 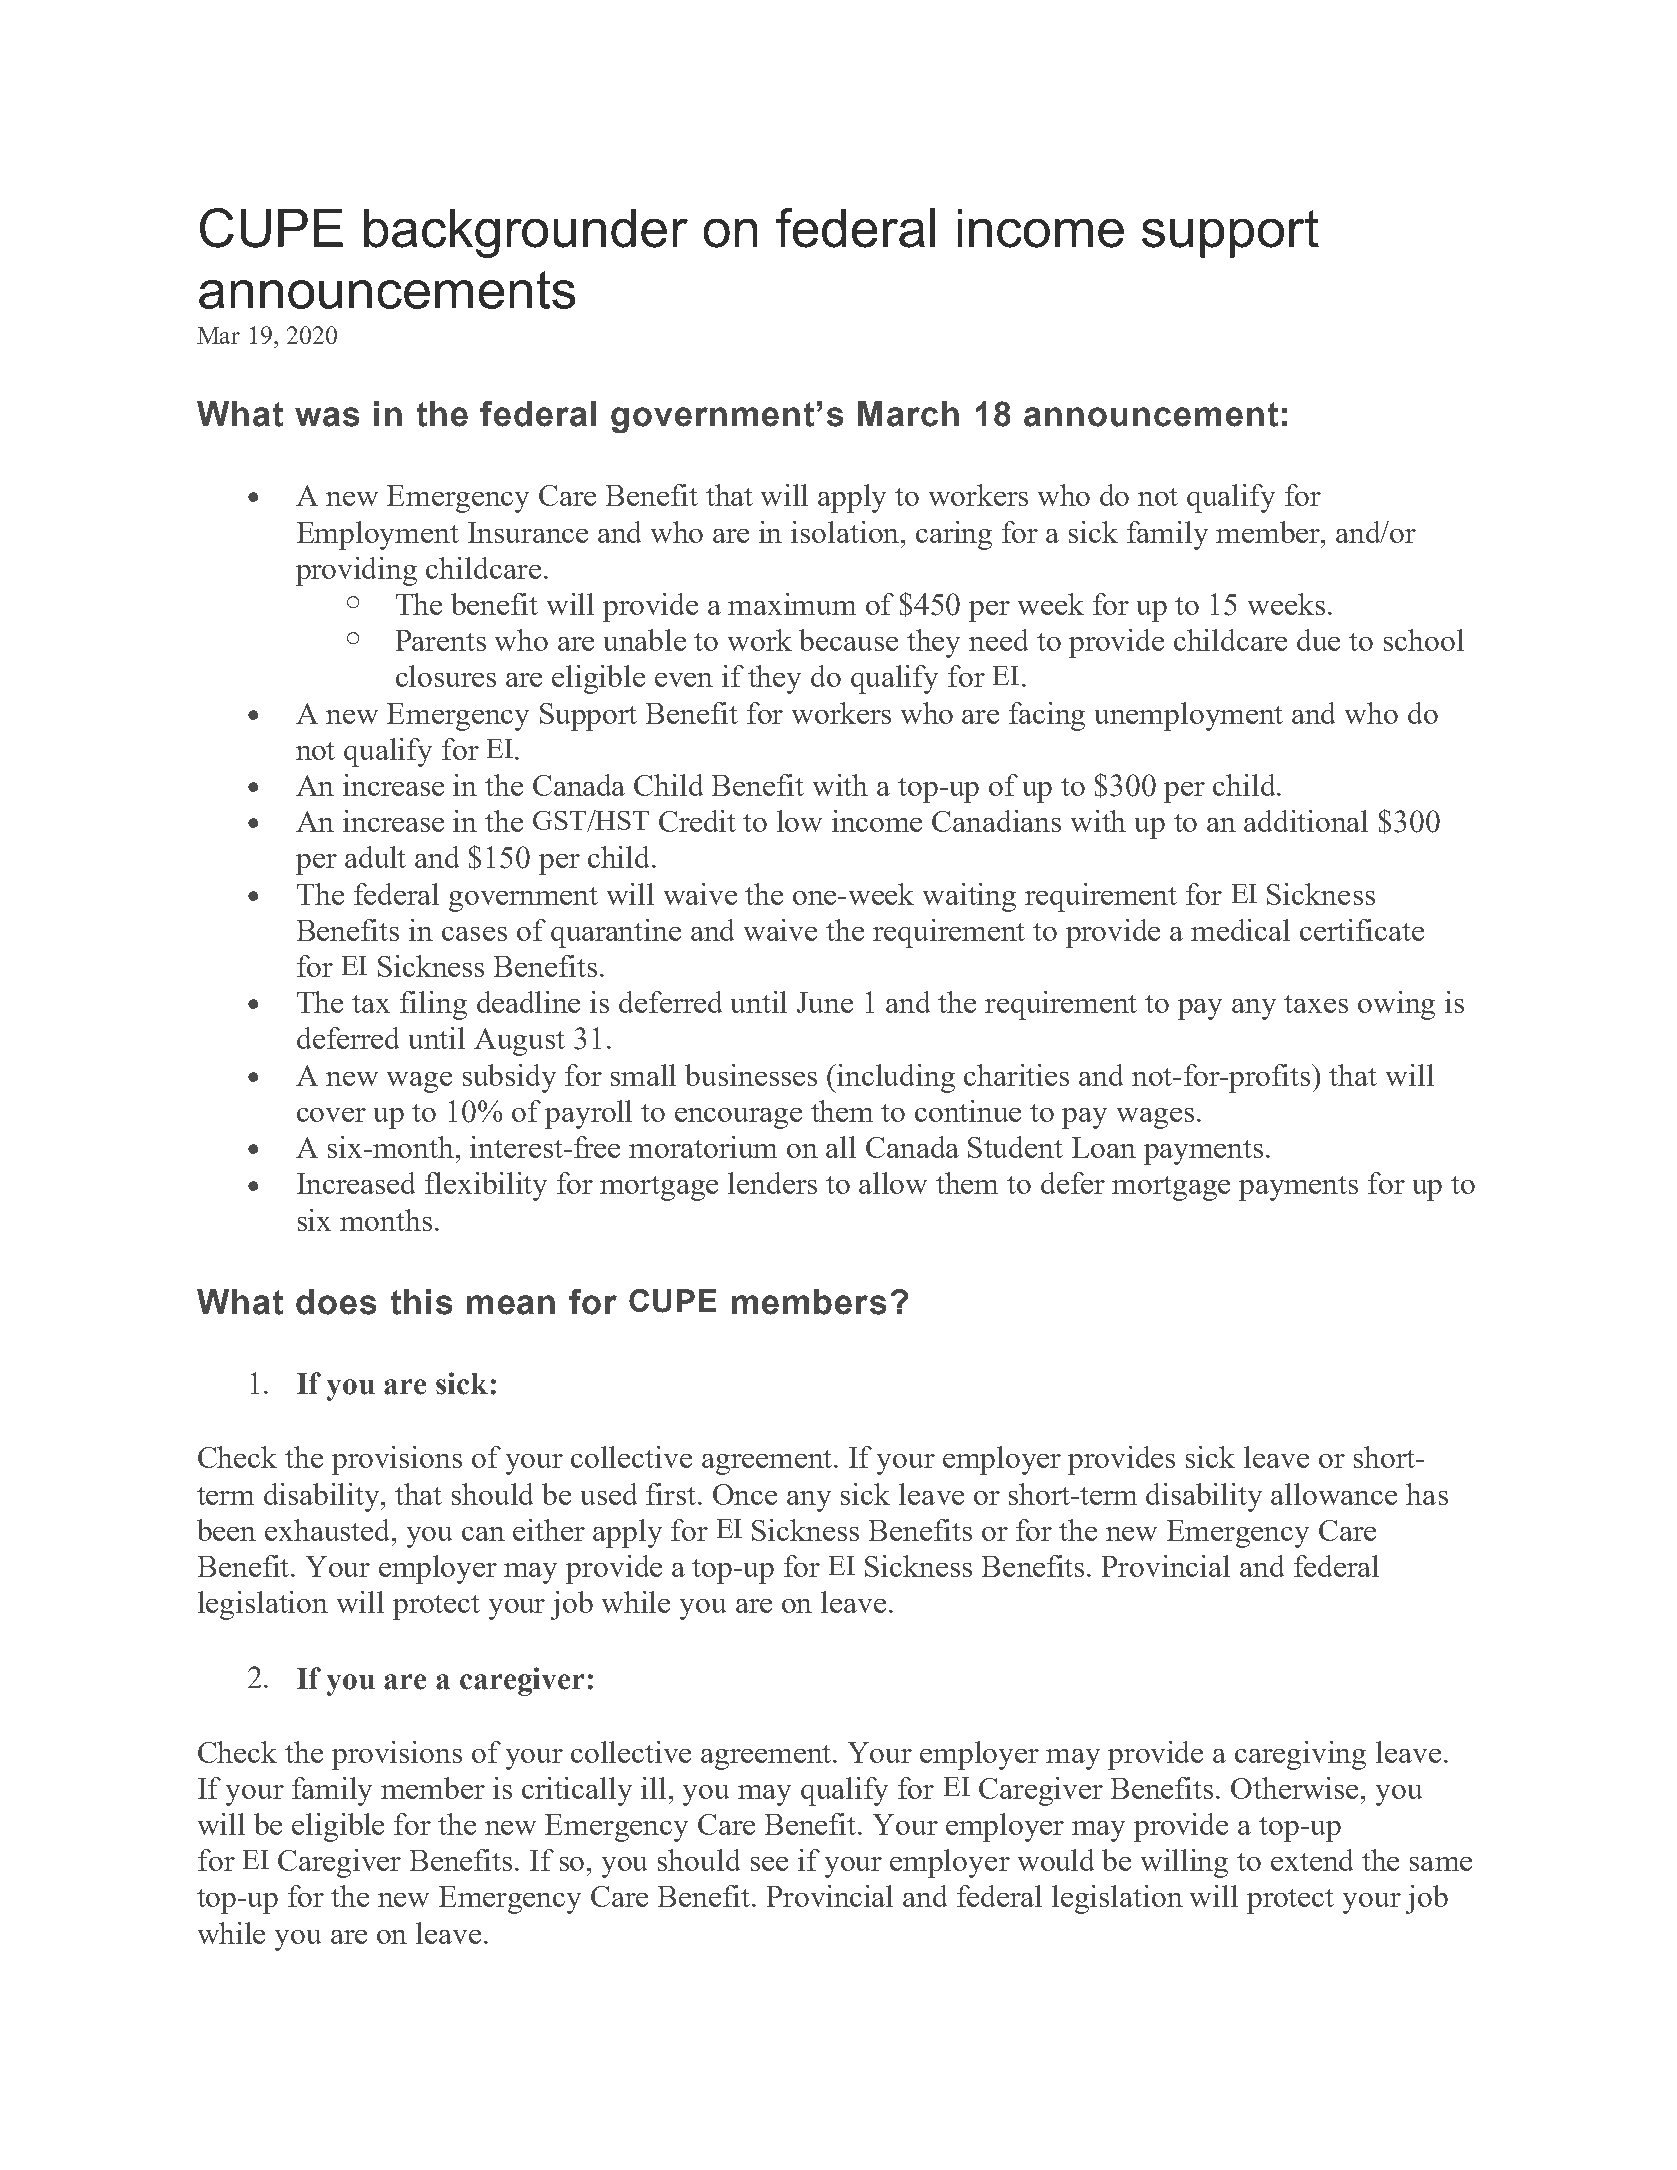 What do you see at coordinates (577, 1791) in the page?
I see `critically` at bounding box center [577, 1791].
